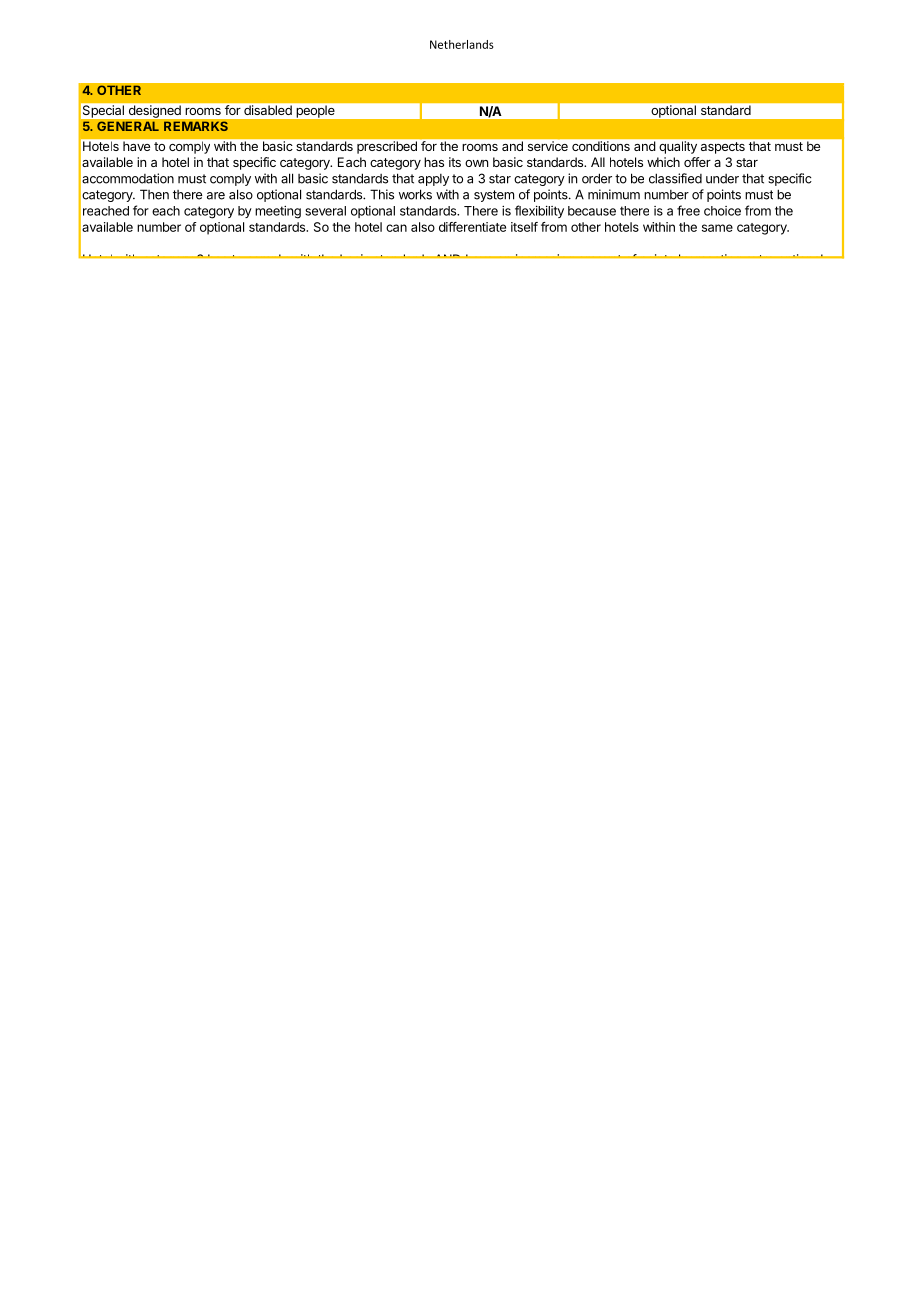  I want to click on own, so click(476, 163).
